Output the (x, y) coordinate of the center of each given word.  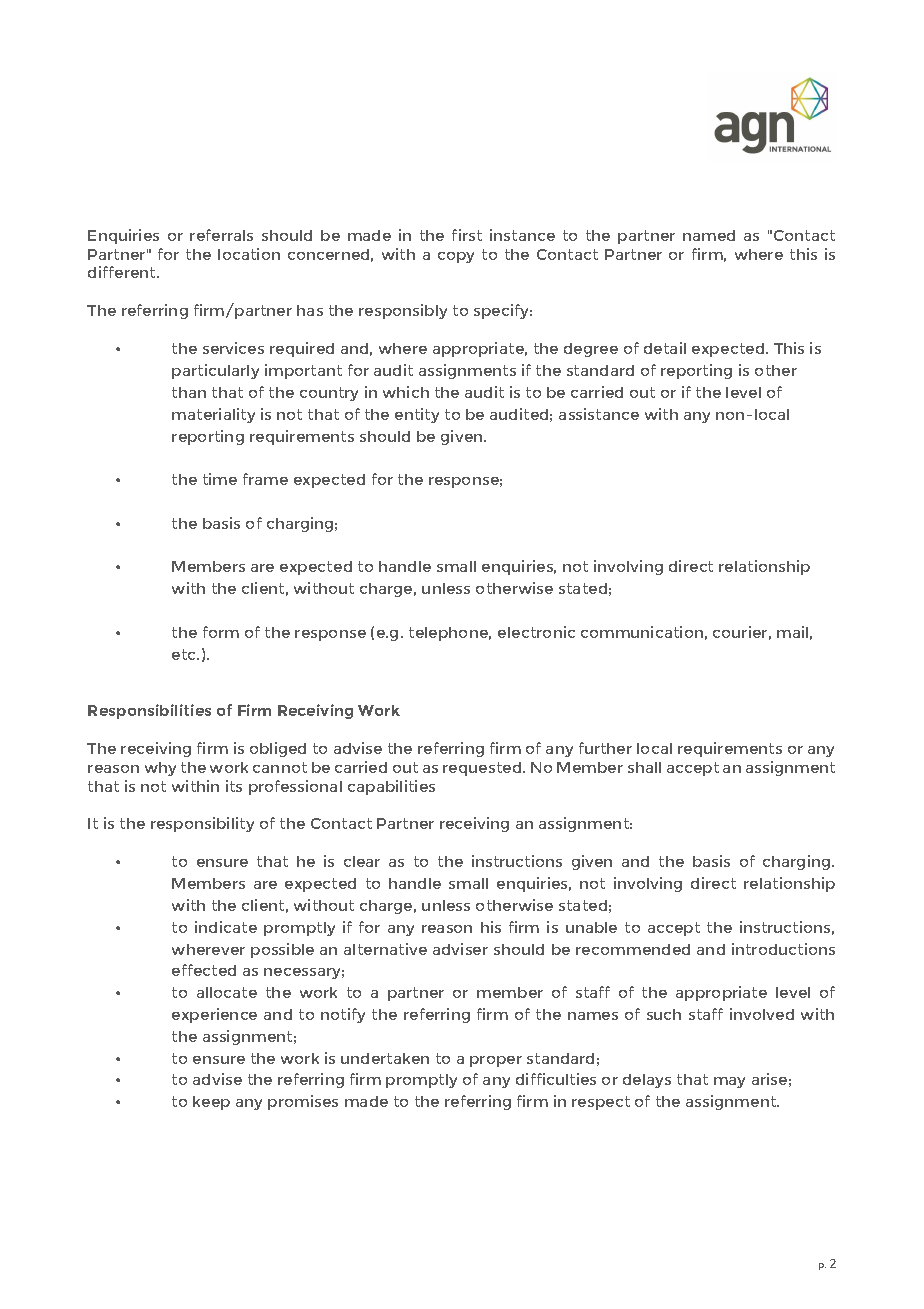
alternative (385, 949)
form (221, 632)
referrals (221, 235)
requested (483, 769)
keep (211, 1103)
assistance (599, 414)
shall (644, 767)
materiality (213, 415)
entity (417, 415)
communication (642, 632)
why (160, 769)
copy (456, 257)
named (709, 235)
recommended (633, 949)
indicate (226, 927)
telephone (450, 634)
